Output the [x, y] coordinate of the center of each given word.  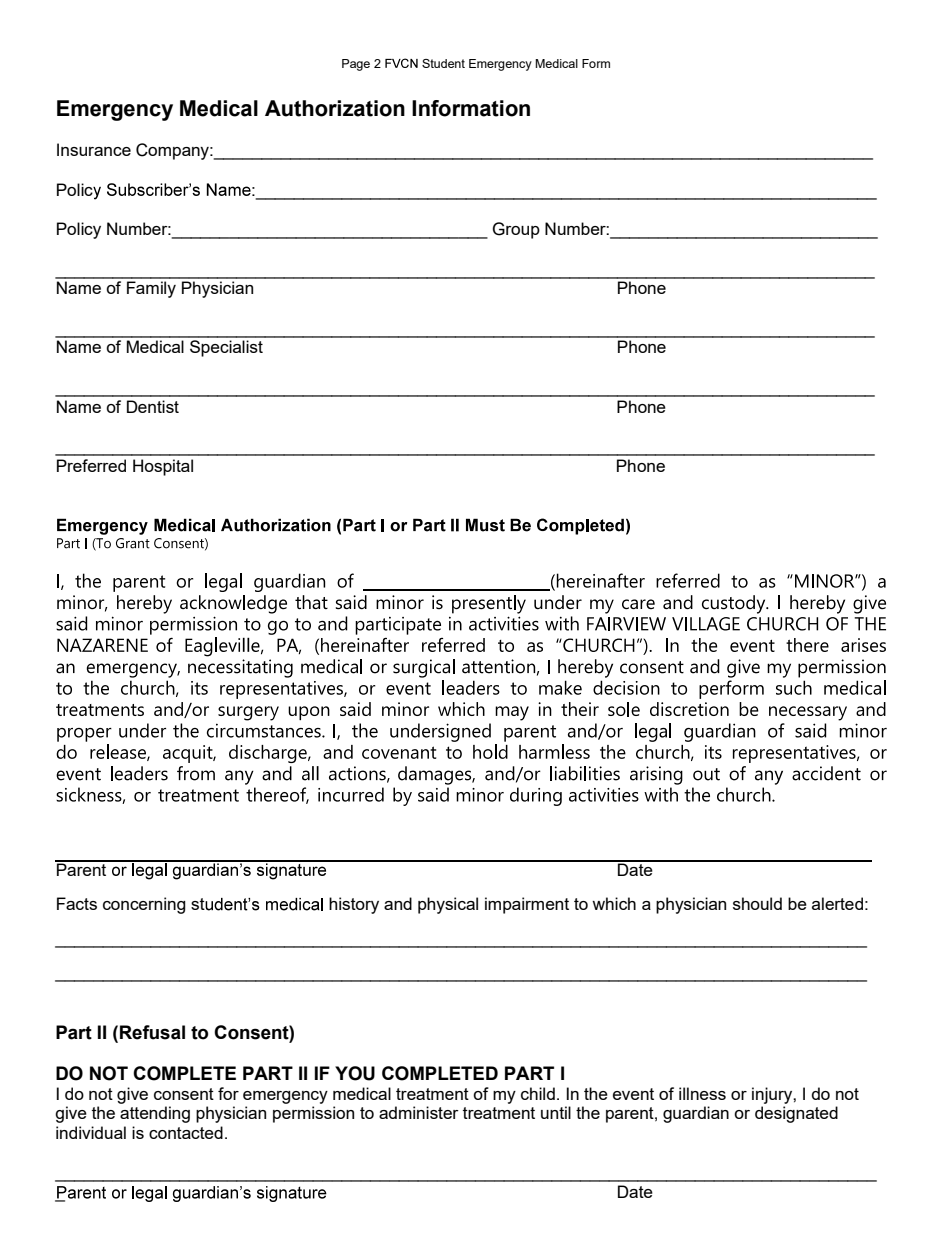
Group [516, 230]
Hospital [163, 467]
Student [443, 63]
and [398, 903]
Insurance [94, 149]
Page [356, 65]
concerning [144, 905]
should [757, 903]
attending [155, 1114]
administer [419, 1112]
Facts [77, 903]
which [614, 903]
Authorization [335, 108]
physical [448, 905]
